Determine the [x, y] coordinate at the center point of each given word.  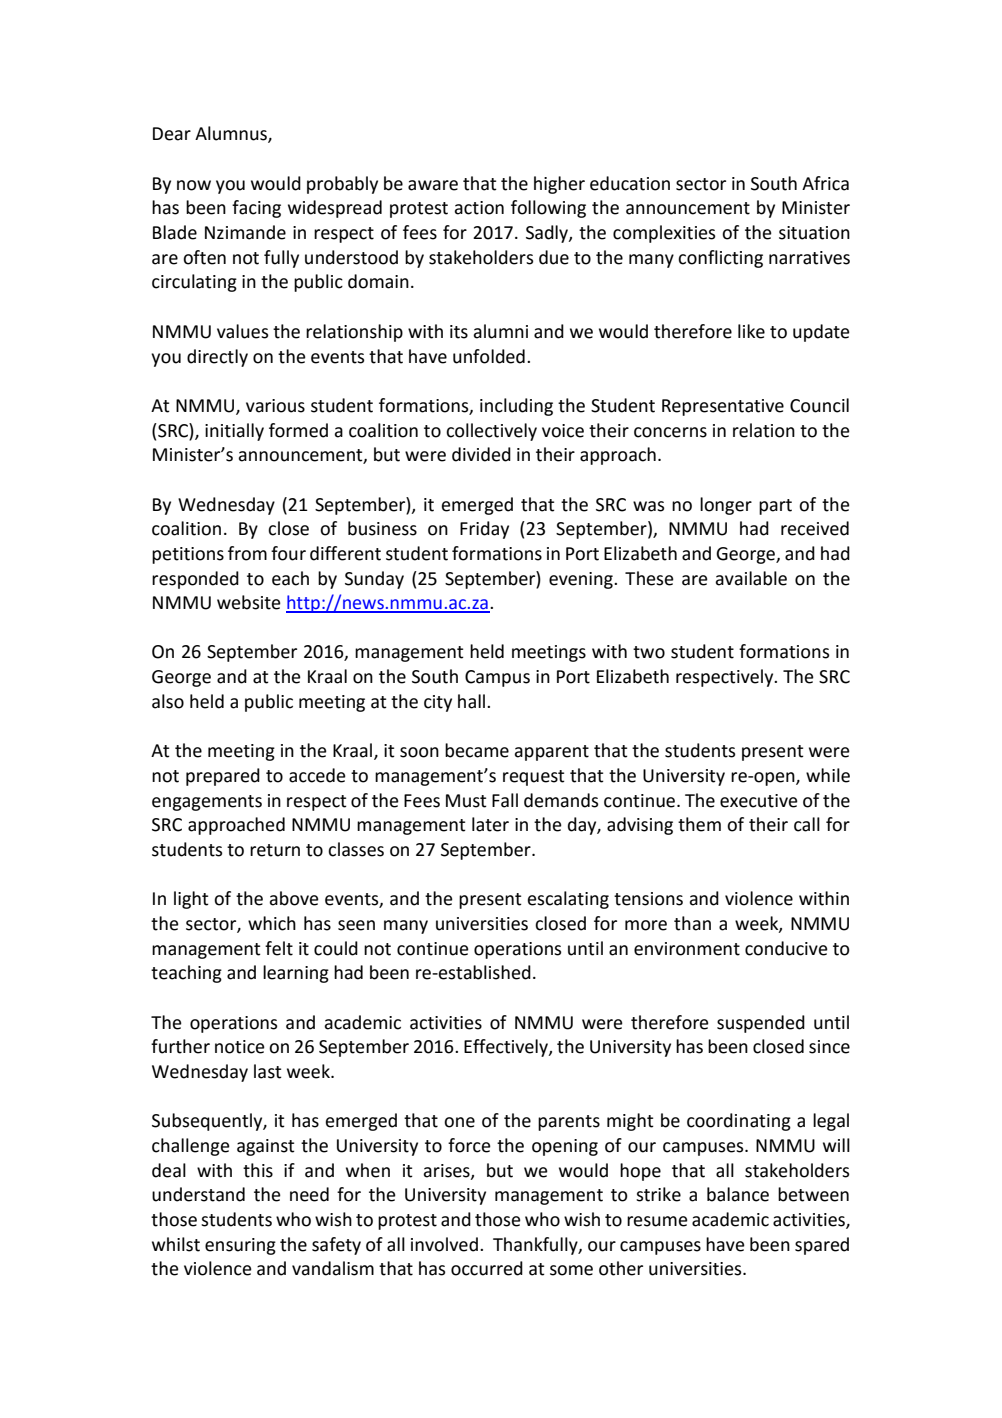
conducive [786, 948]
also [168, 701]
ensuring [240, 1246]
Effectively [507, 1048]
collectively [491, 432]
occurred [487, 1268]
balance [738, 1194]
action [479, 208]
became [477, 750]
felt [279, 948]
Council [819, 405]
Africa [825, 183]
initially [234, 432]
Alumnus [232, 134]
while [828, 775]
